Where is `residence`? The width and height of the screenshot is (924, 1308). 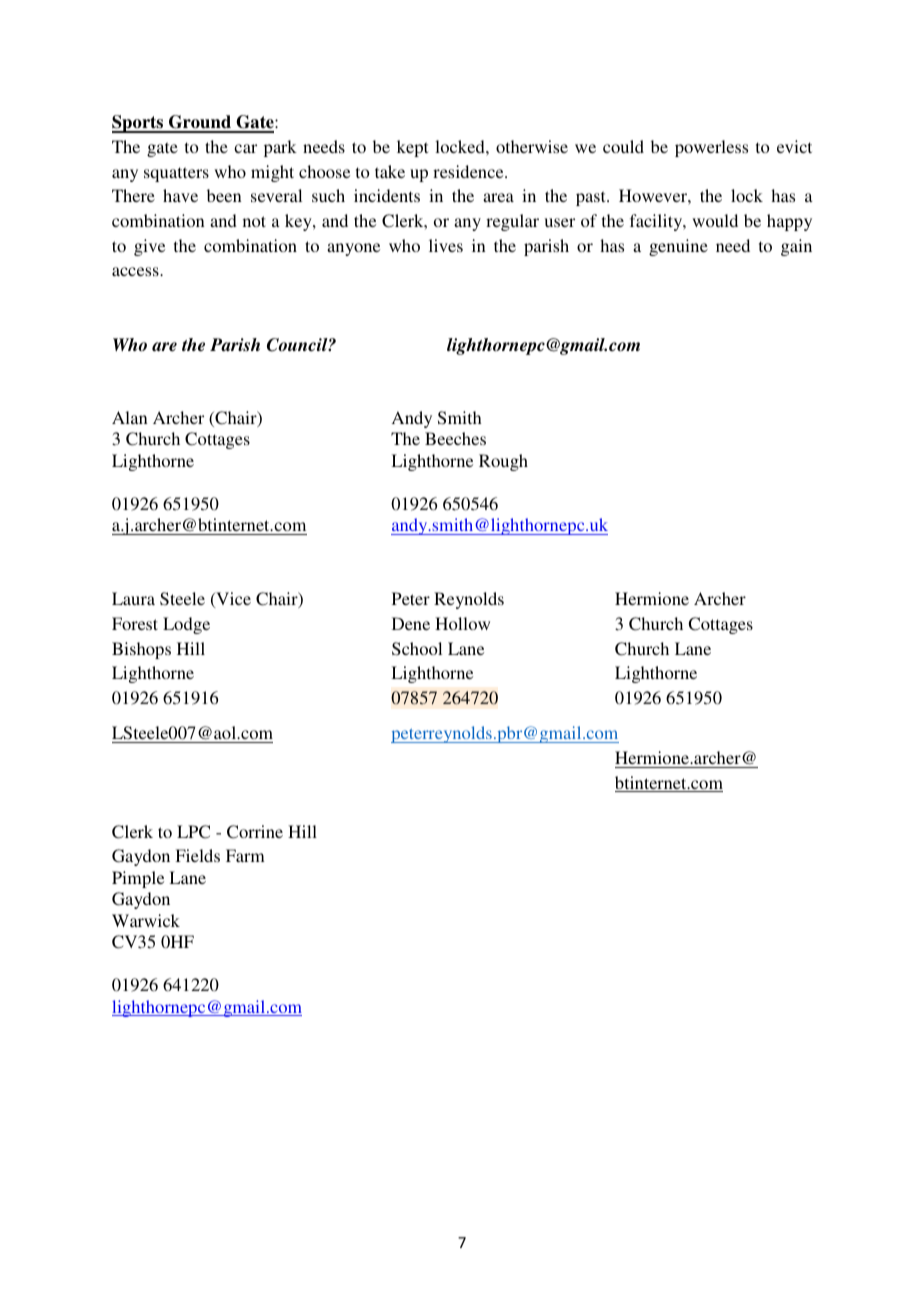 residence is located at coordinates (469, 171).
